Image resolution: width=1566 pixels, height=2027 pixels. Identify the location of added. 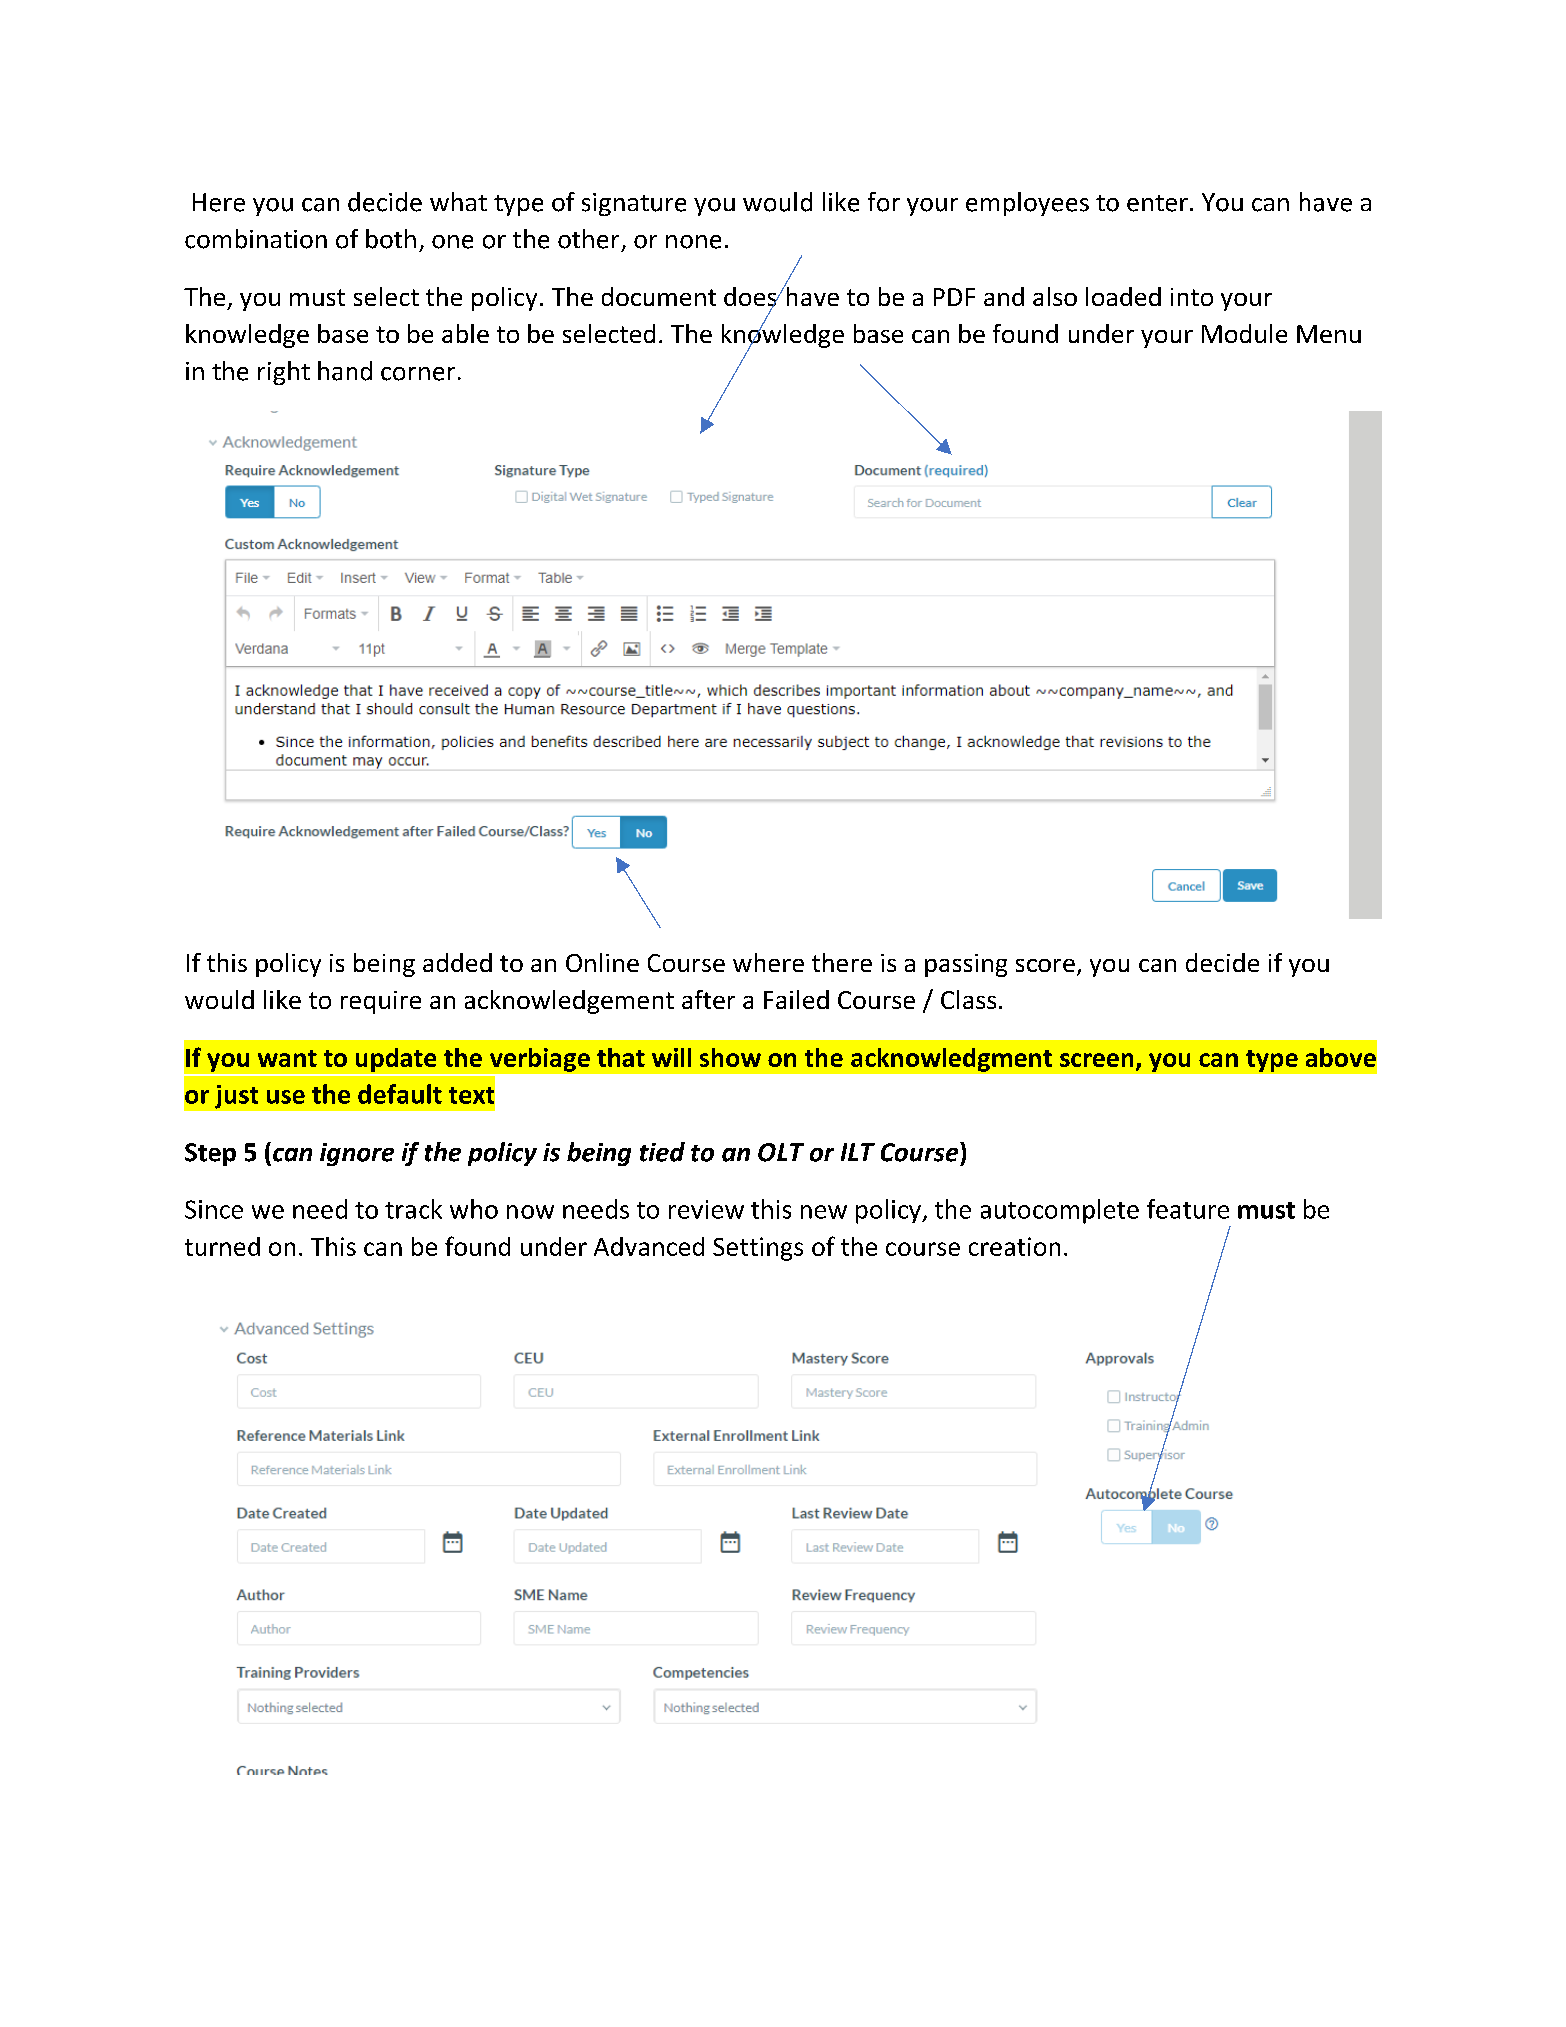
(457, 962).
